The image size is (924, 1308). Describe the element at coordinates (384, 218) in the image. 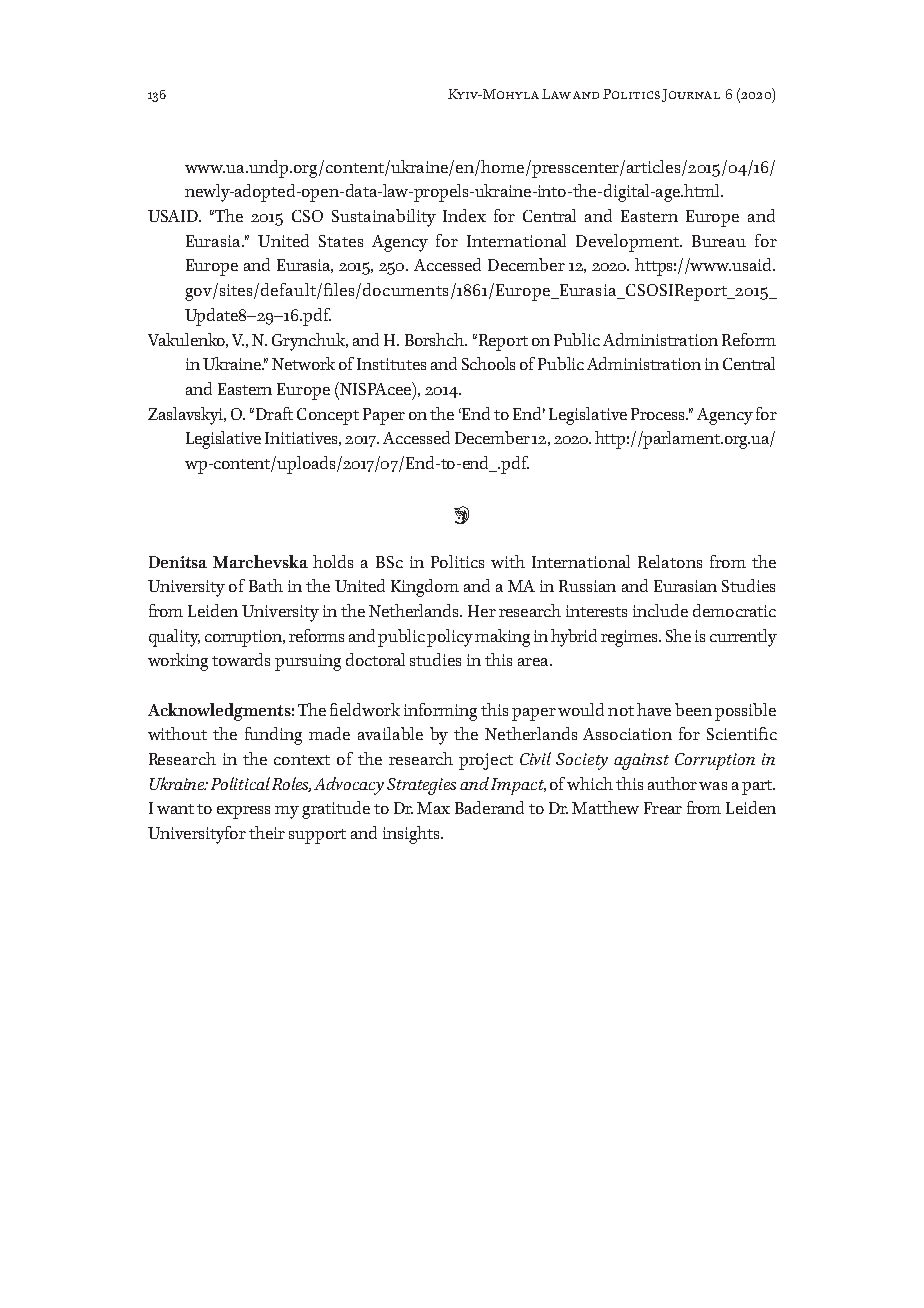

I see `Sustainability` at that location.
